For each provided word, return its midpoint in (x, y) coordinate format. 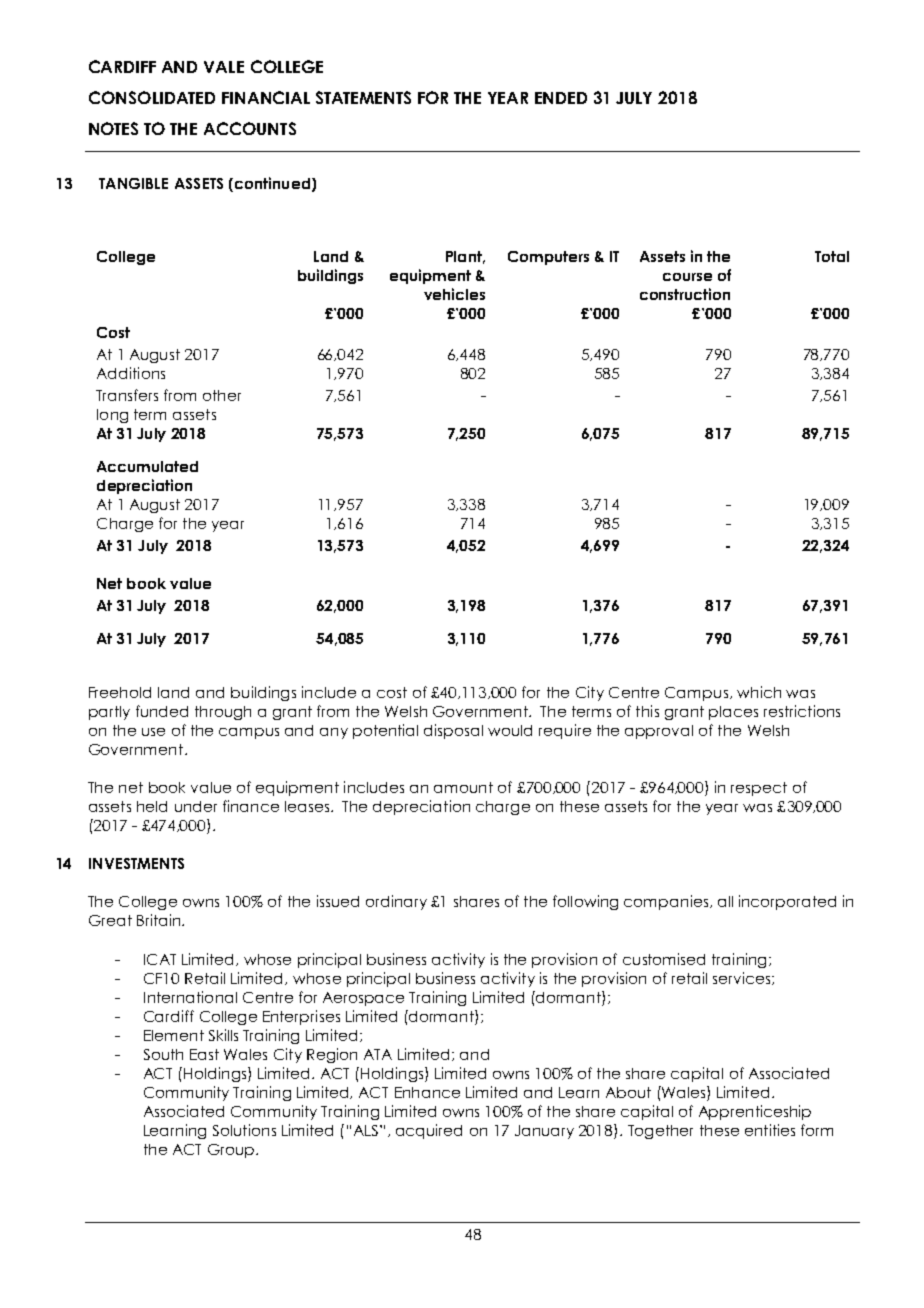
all (725, 901)
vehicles (454, 294)
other (222, 395)
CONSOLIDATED (152, 97)
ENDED (561, 98)
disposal (453, 731)
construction (685, 294)
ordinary (396, 902)
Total (832, 256)
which (759, 692)
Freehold (120, 692)
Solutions (244, 1130)
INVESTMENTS (136, 863)
